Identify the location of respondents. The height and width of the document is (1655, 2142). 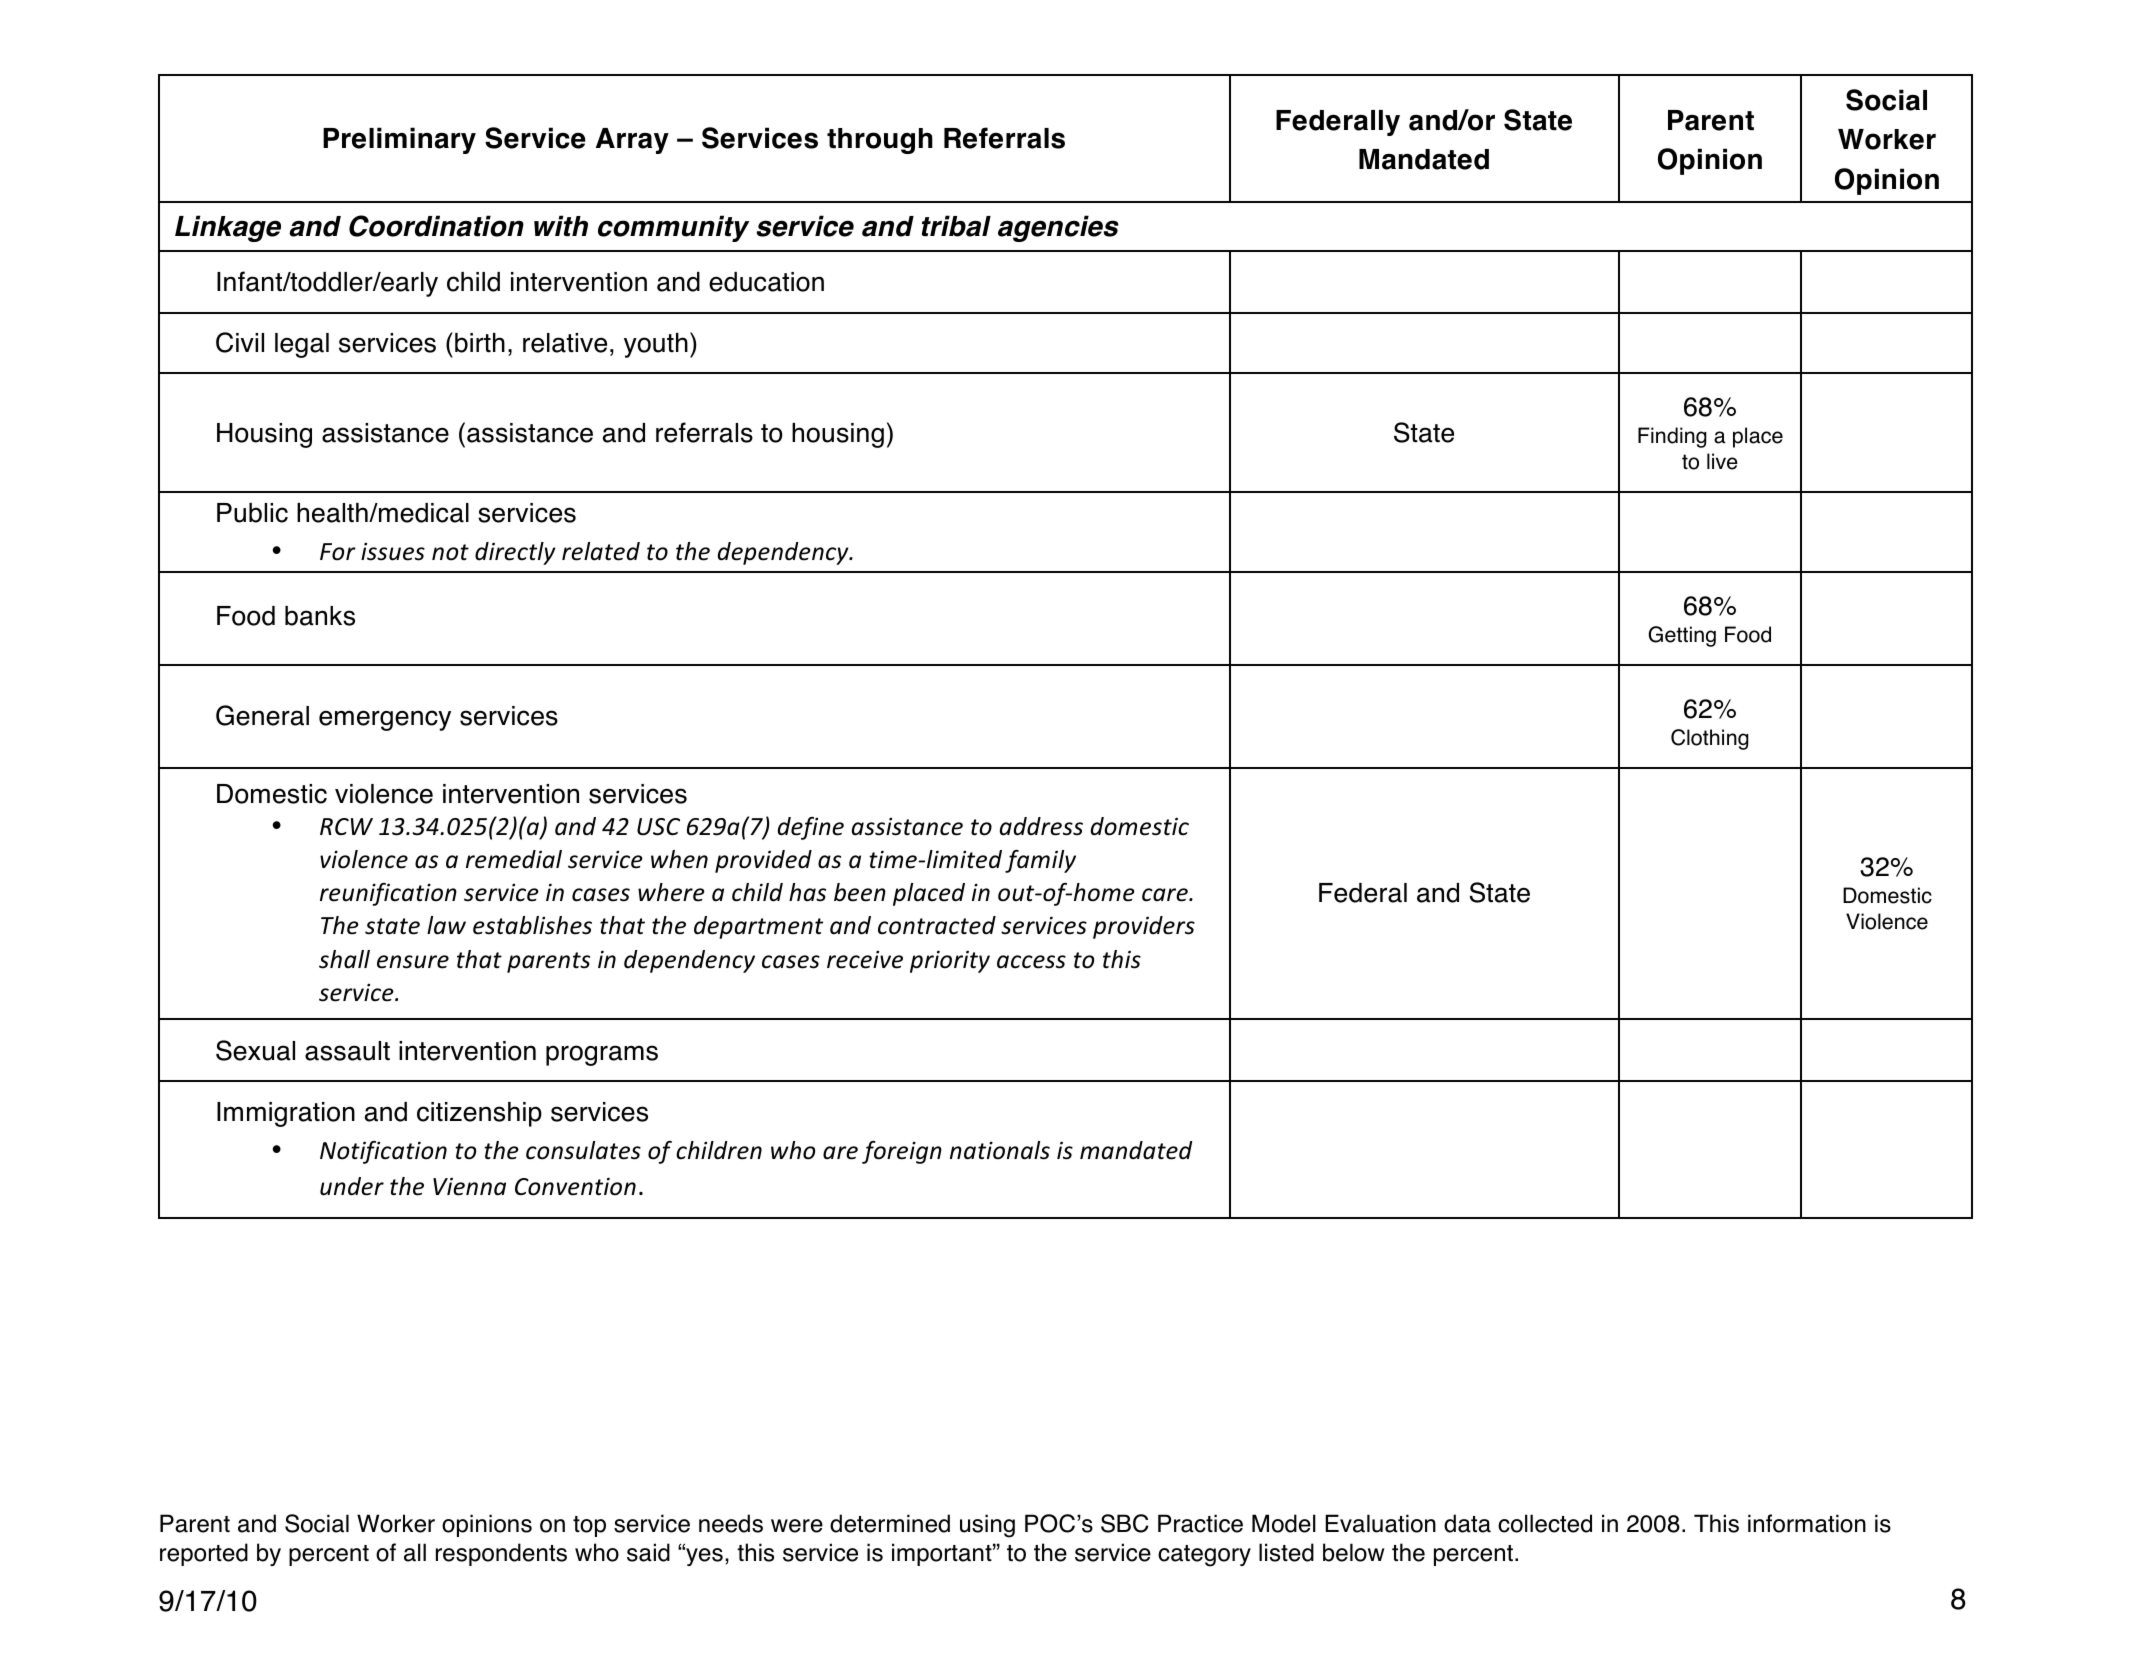
(501, 1554).
